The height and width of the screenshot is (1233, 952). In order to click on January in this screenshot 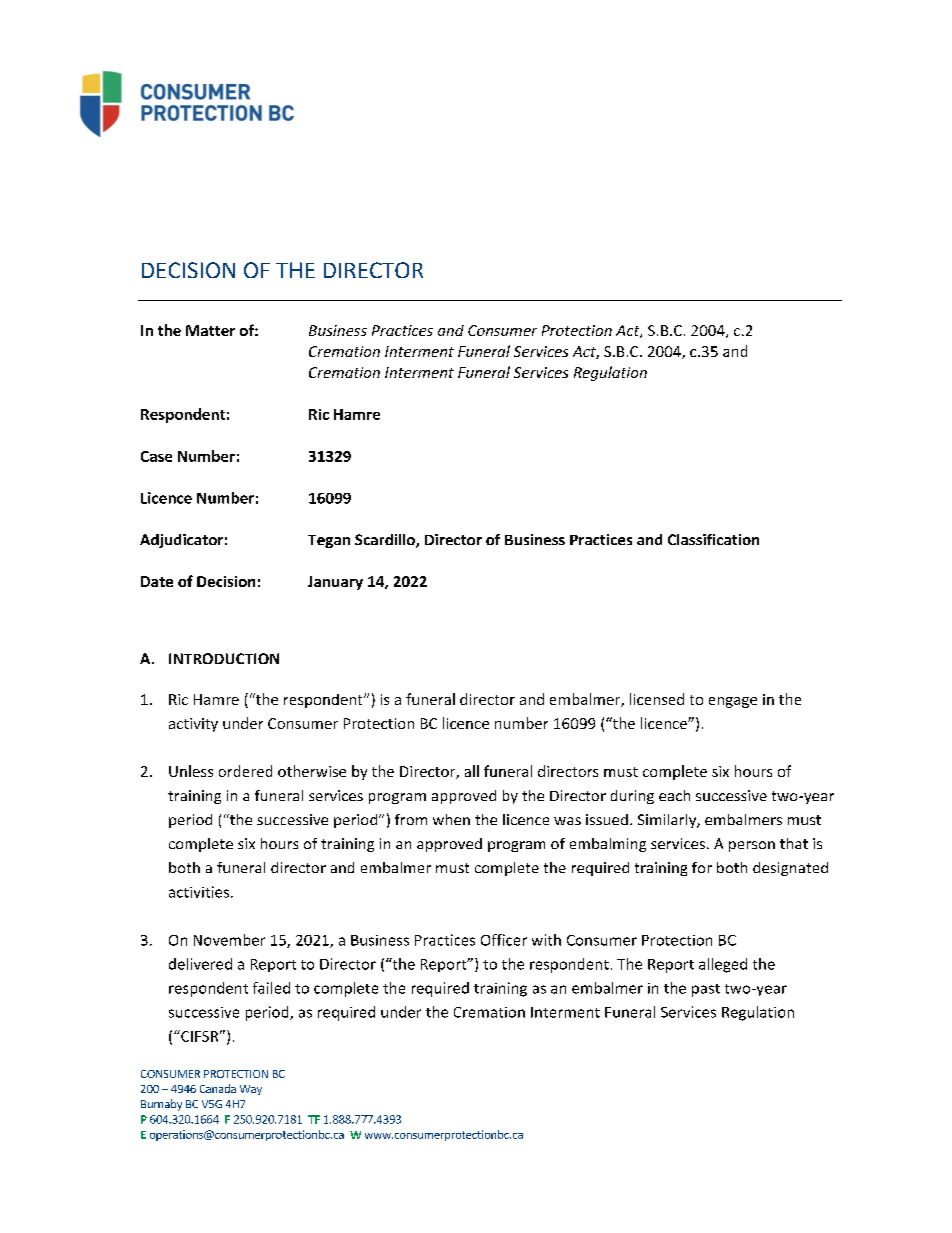, I will do `click(335, 583)`.
